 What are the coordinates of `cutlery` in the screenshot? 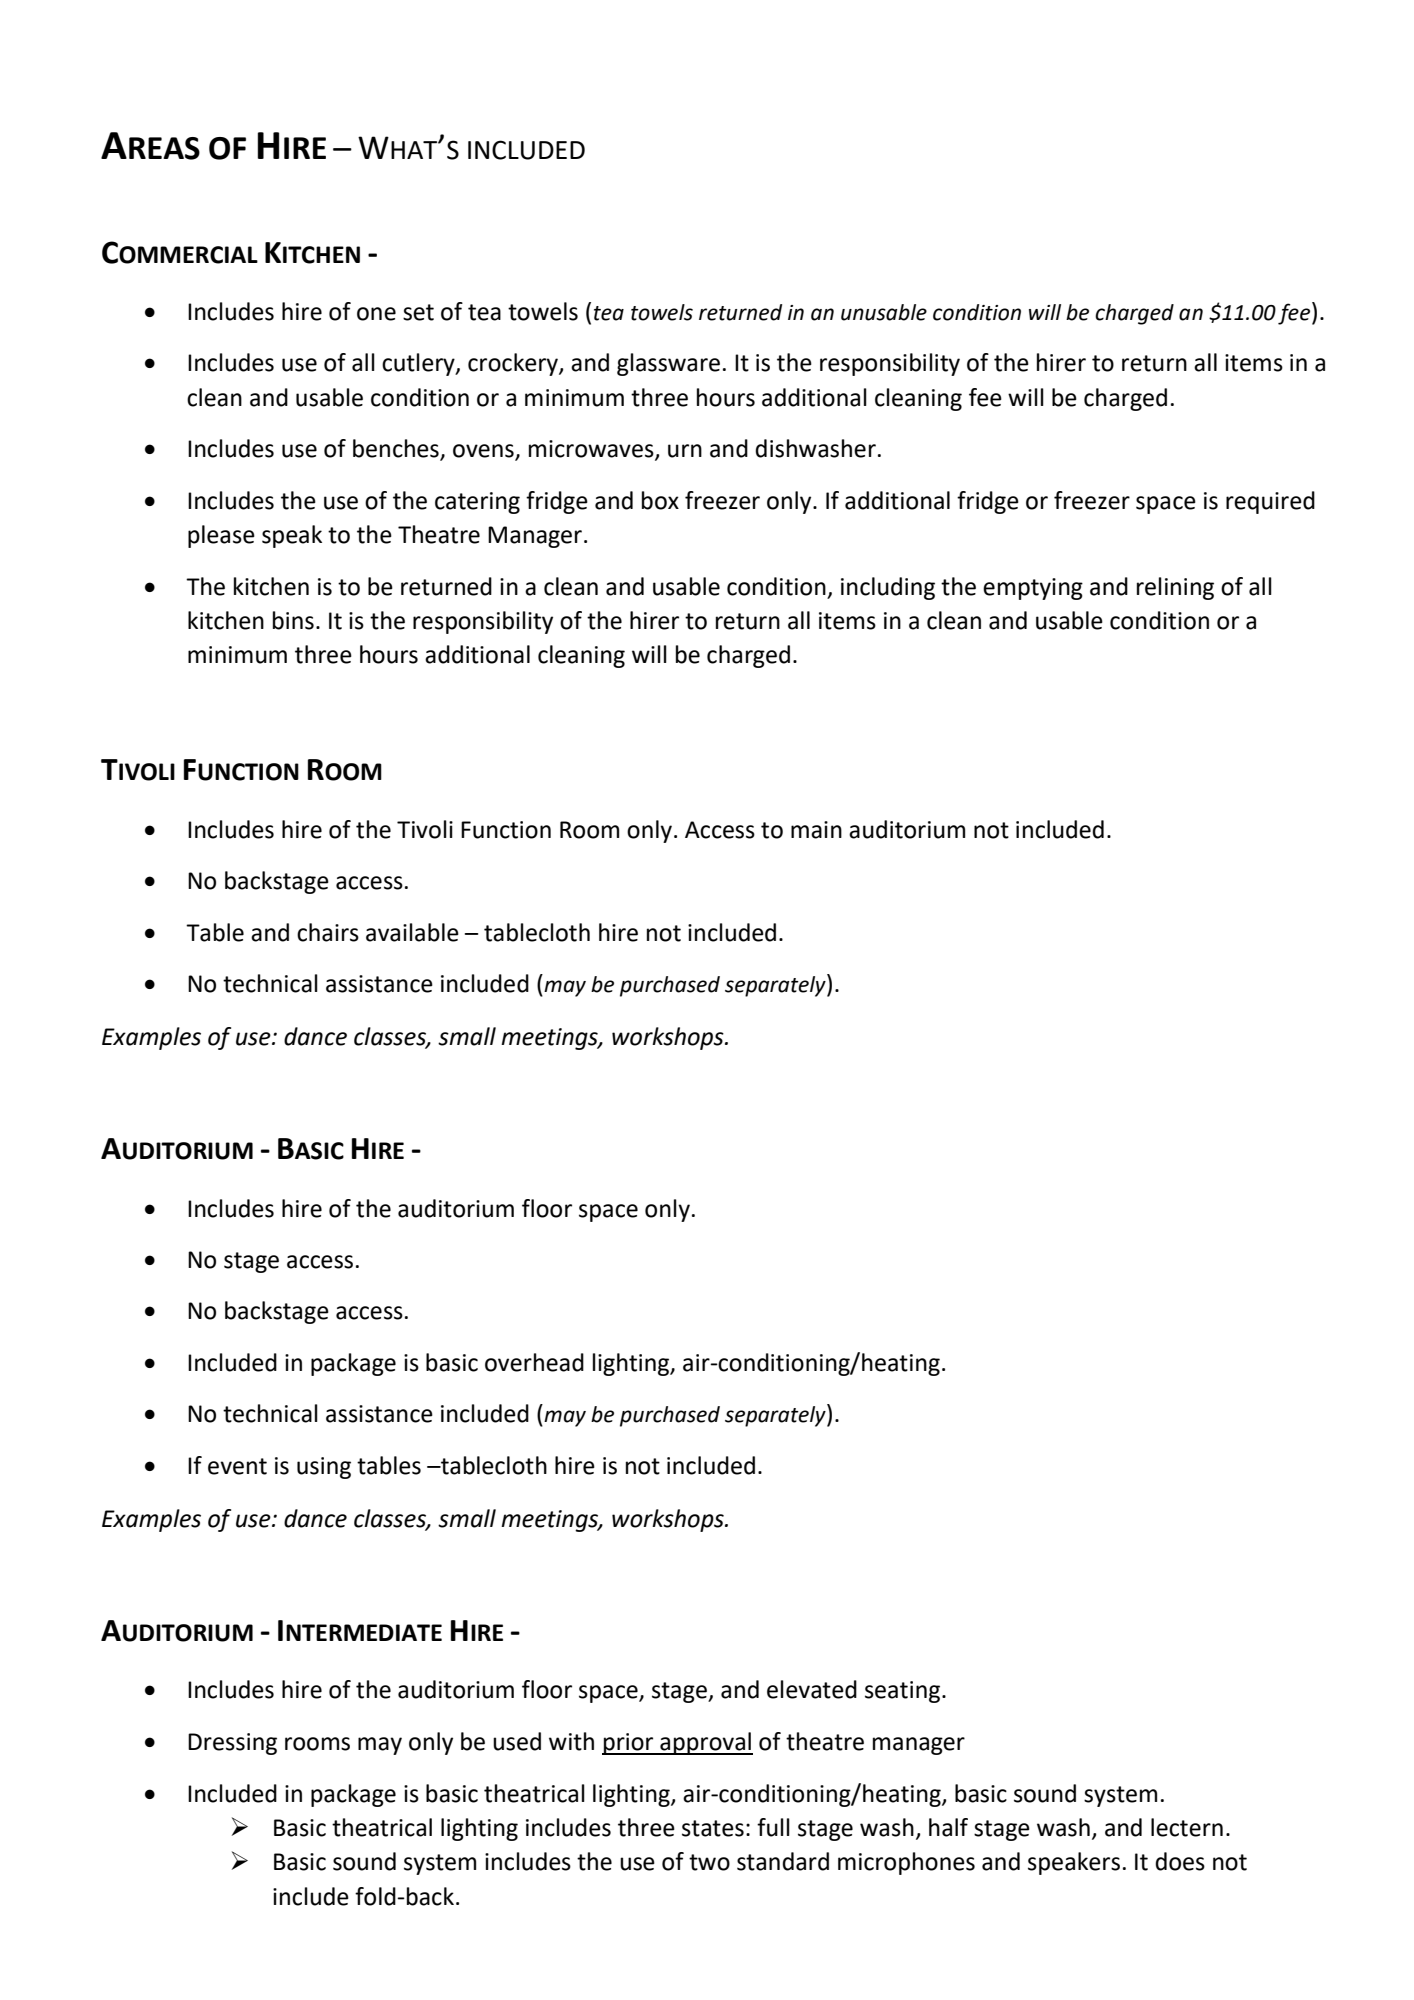 It's located at (419, 364).
